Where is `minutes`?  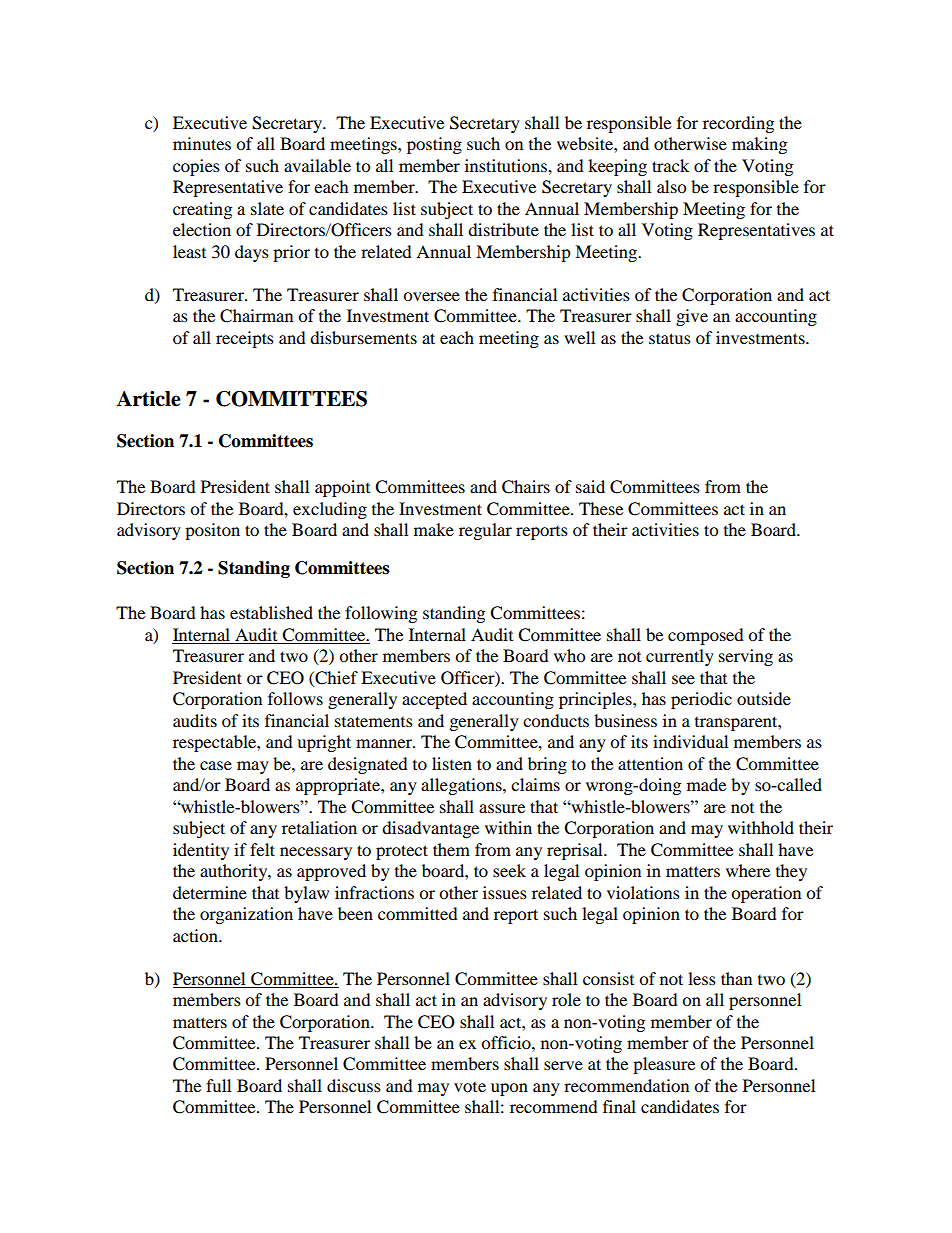 minutes is located at coordinates (202, 143).
